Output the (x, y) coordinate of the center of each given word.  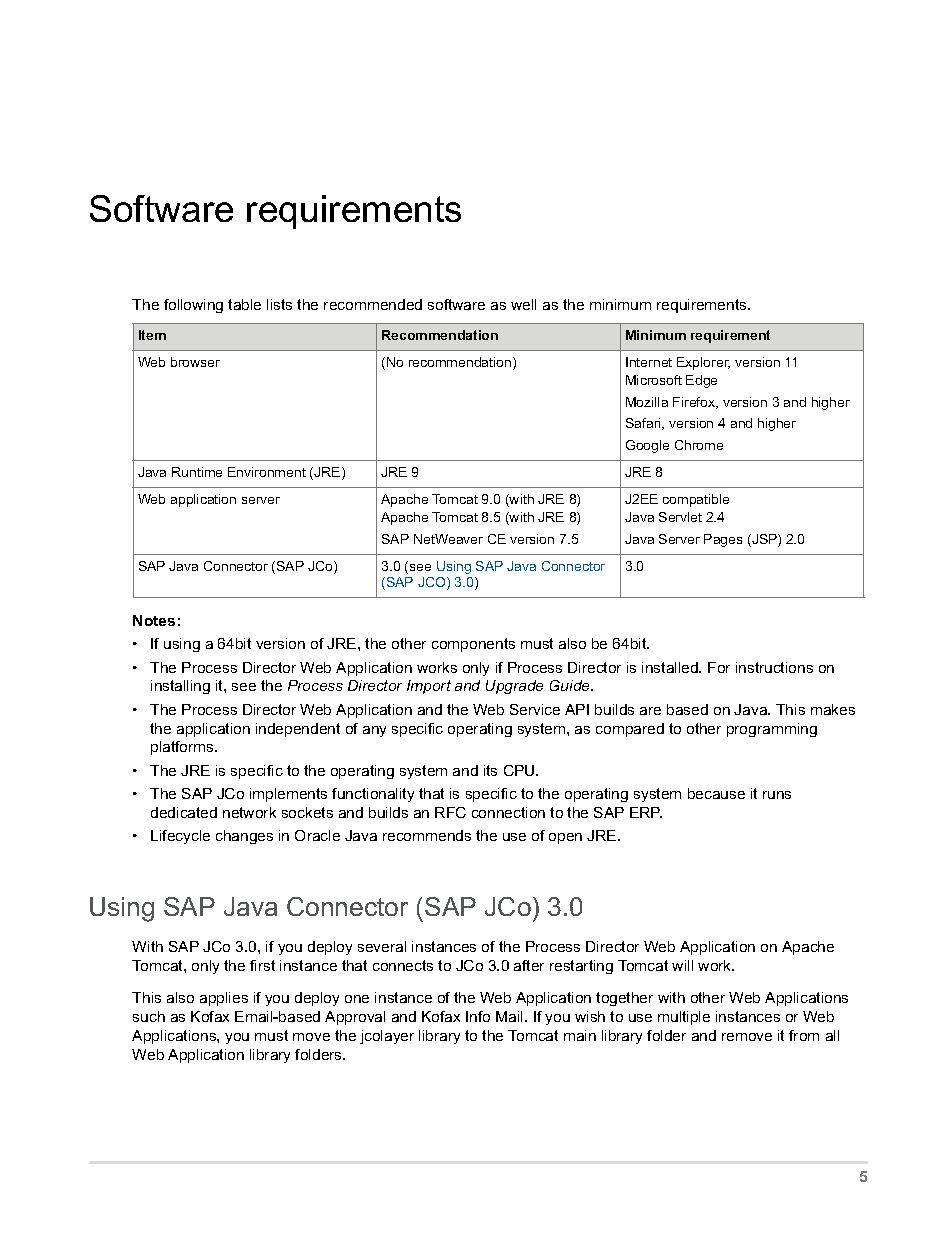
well (523, 304)
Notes (154, 620)
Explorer (703, 363)
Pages (723, 540)
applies (224, 999)
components (473, 645)
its (490, 770)
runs (777, 795)
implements (288, 795)
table (244, 304)
